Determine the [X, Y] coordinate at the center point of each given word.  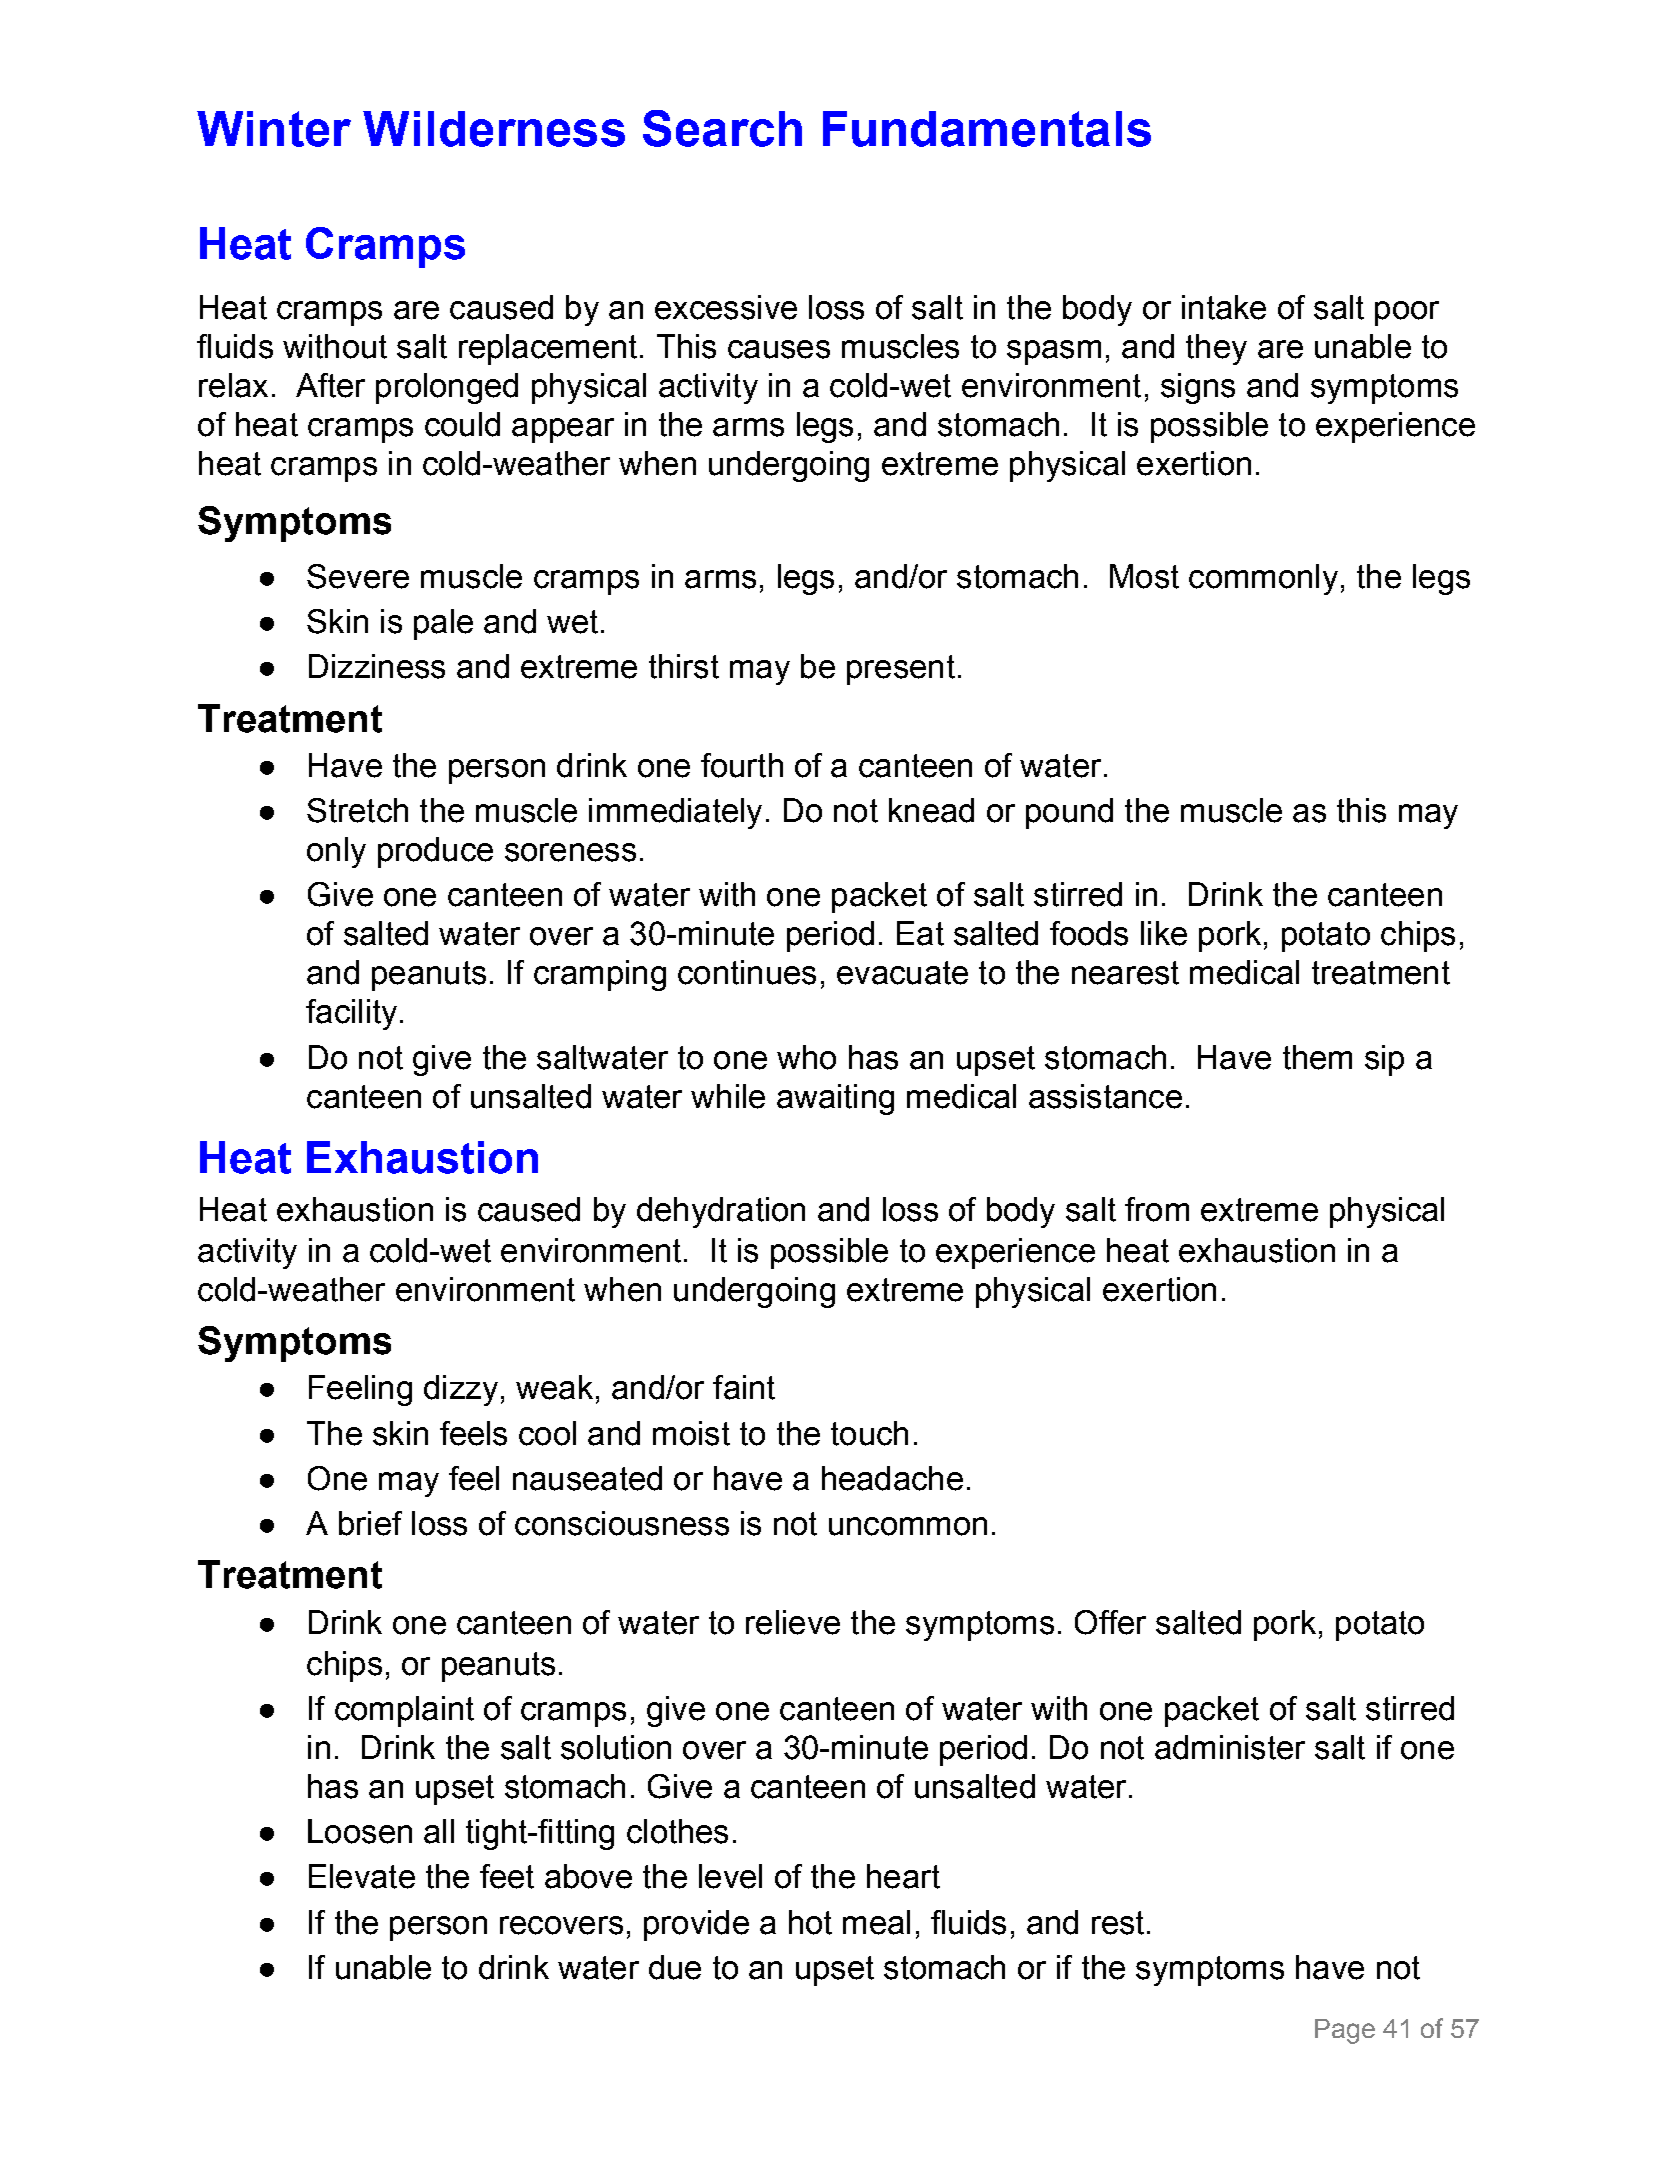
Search [722, 128]
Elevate [362, 1876]
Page [1345, 2031]
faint [744, 1387]
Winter [274, 129]
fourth [742, 765]
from [1157, 1209]
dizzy [461, 1390]
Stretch [357, 810]
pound [1069, 813]
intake [1224, 307]
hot [810, 1922]
